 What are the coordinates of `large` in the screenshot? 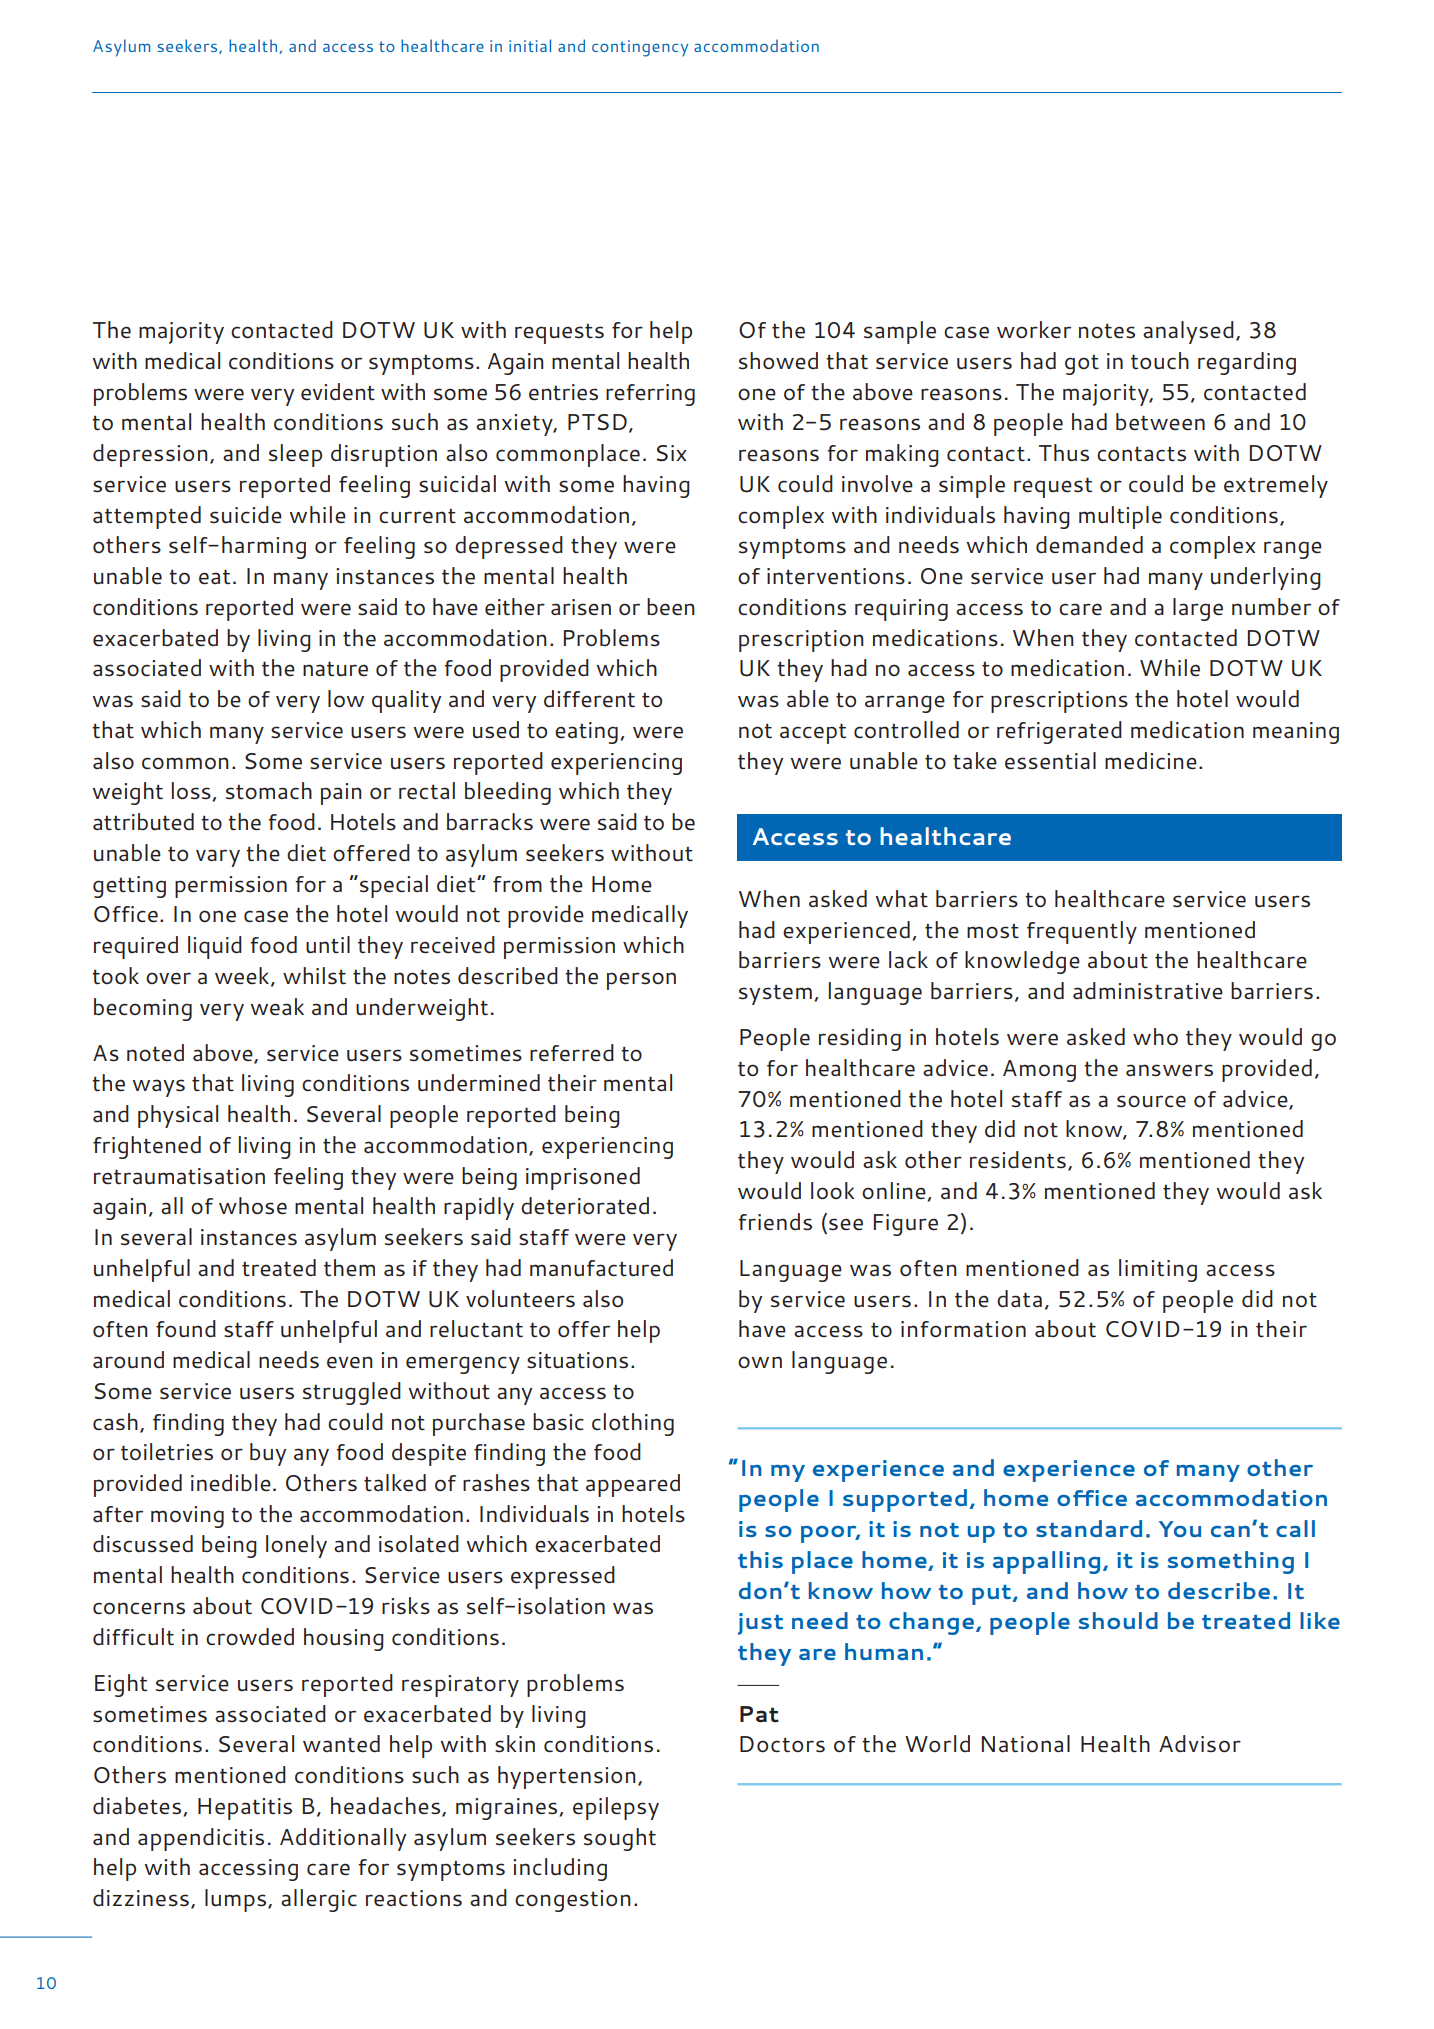 It's located at (1198, 609).
